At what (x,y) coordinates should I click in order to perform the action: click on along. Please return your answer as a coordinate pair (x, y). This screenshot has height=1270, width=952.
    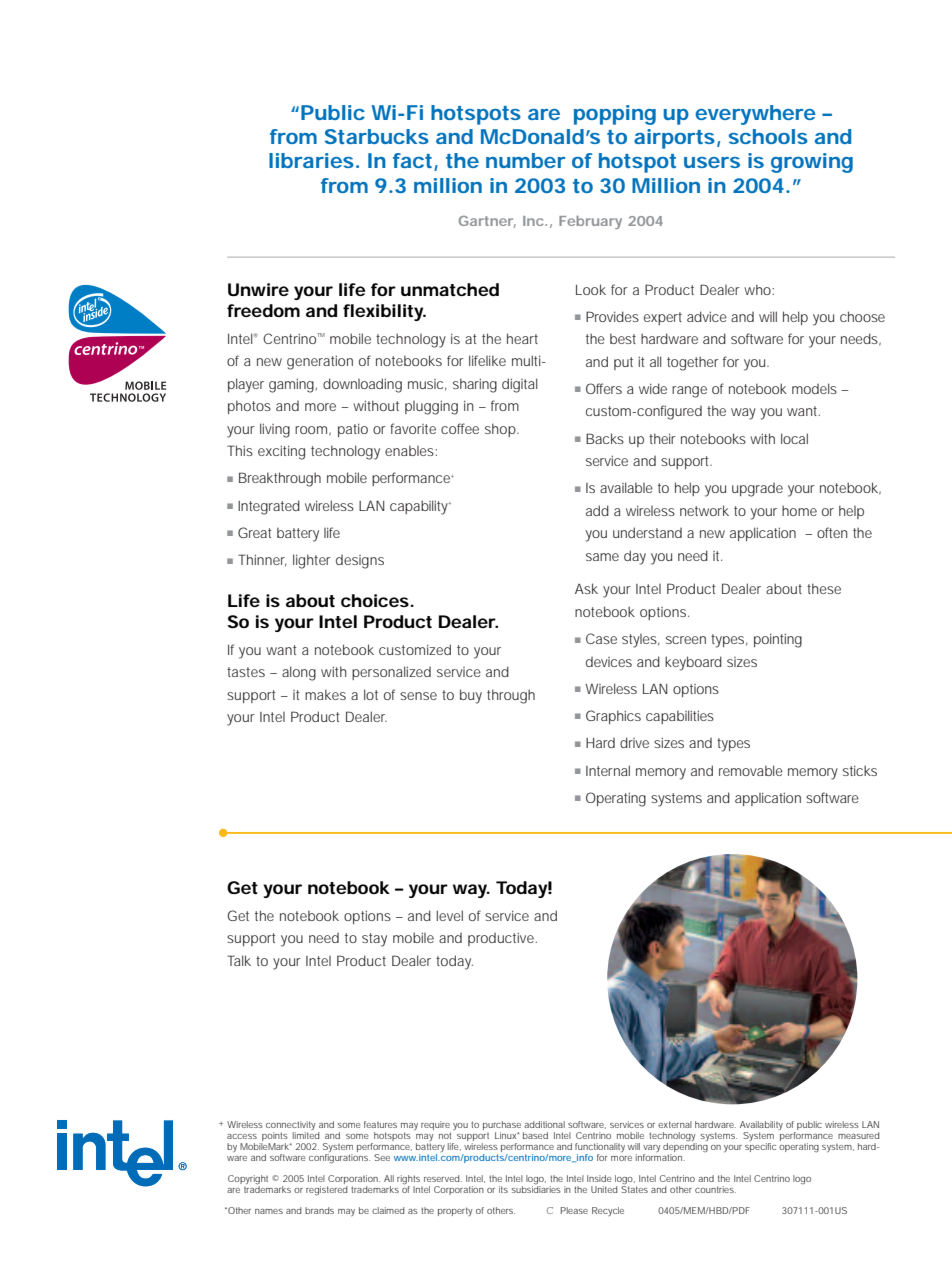
    Looking at the image, I should click on (299, 673).
